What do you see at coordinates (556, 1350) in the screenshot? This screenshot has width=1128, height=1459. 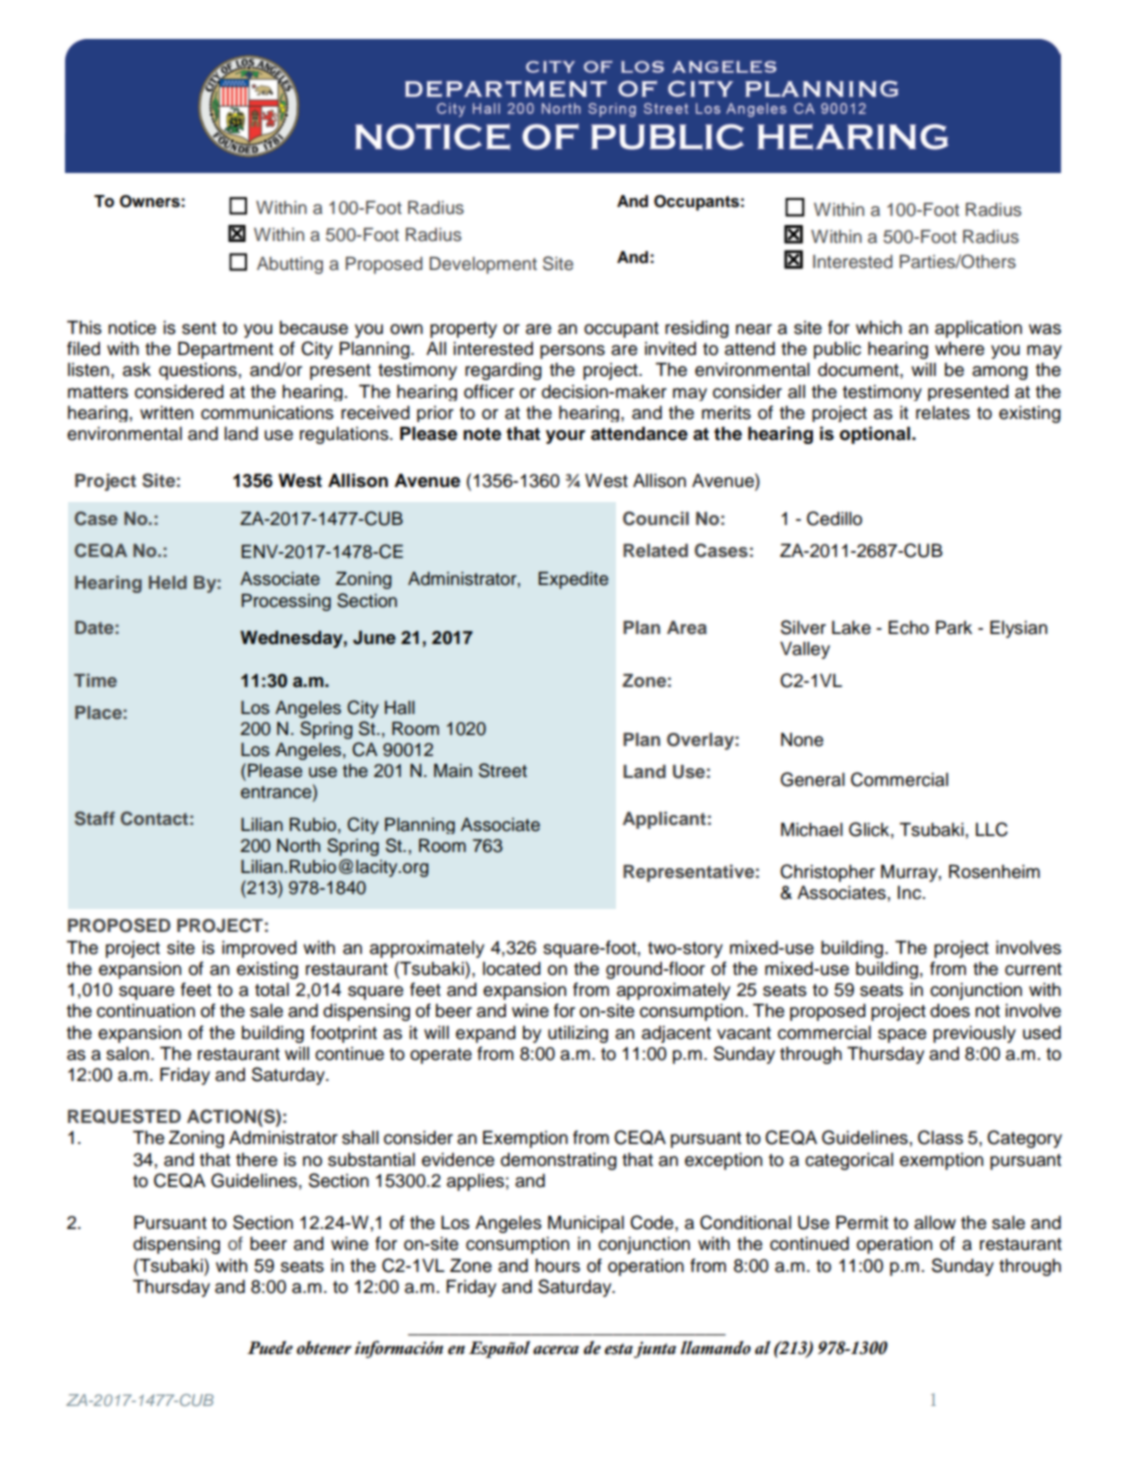 I see `acerca` at bounding box center [556, 1350].
